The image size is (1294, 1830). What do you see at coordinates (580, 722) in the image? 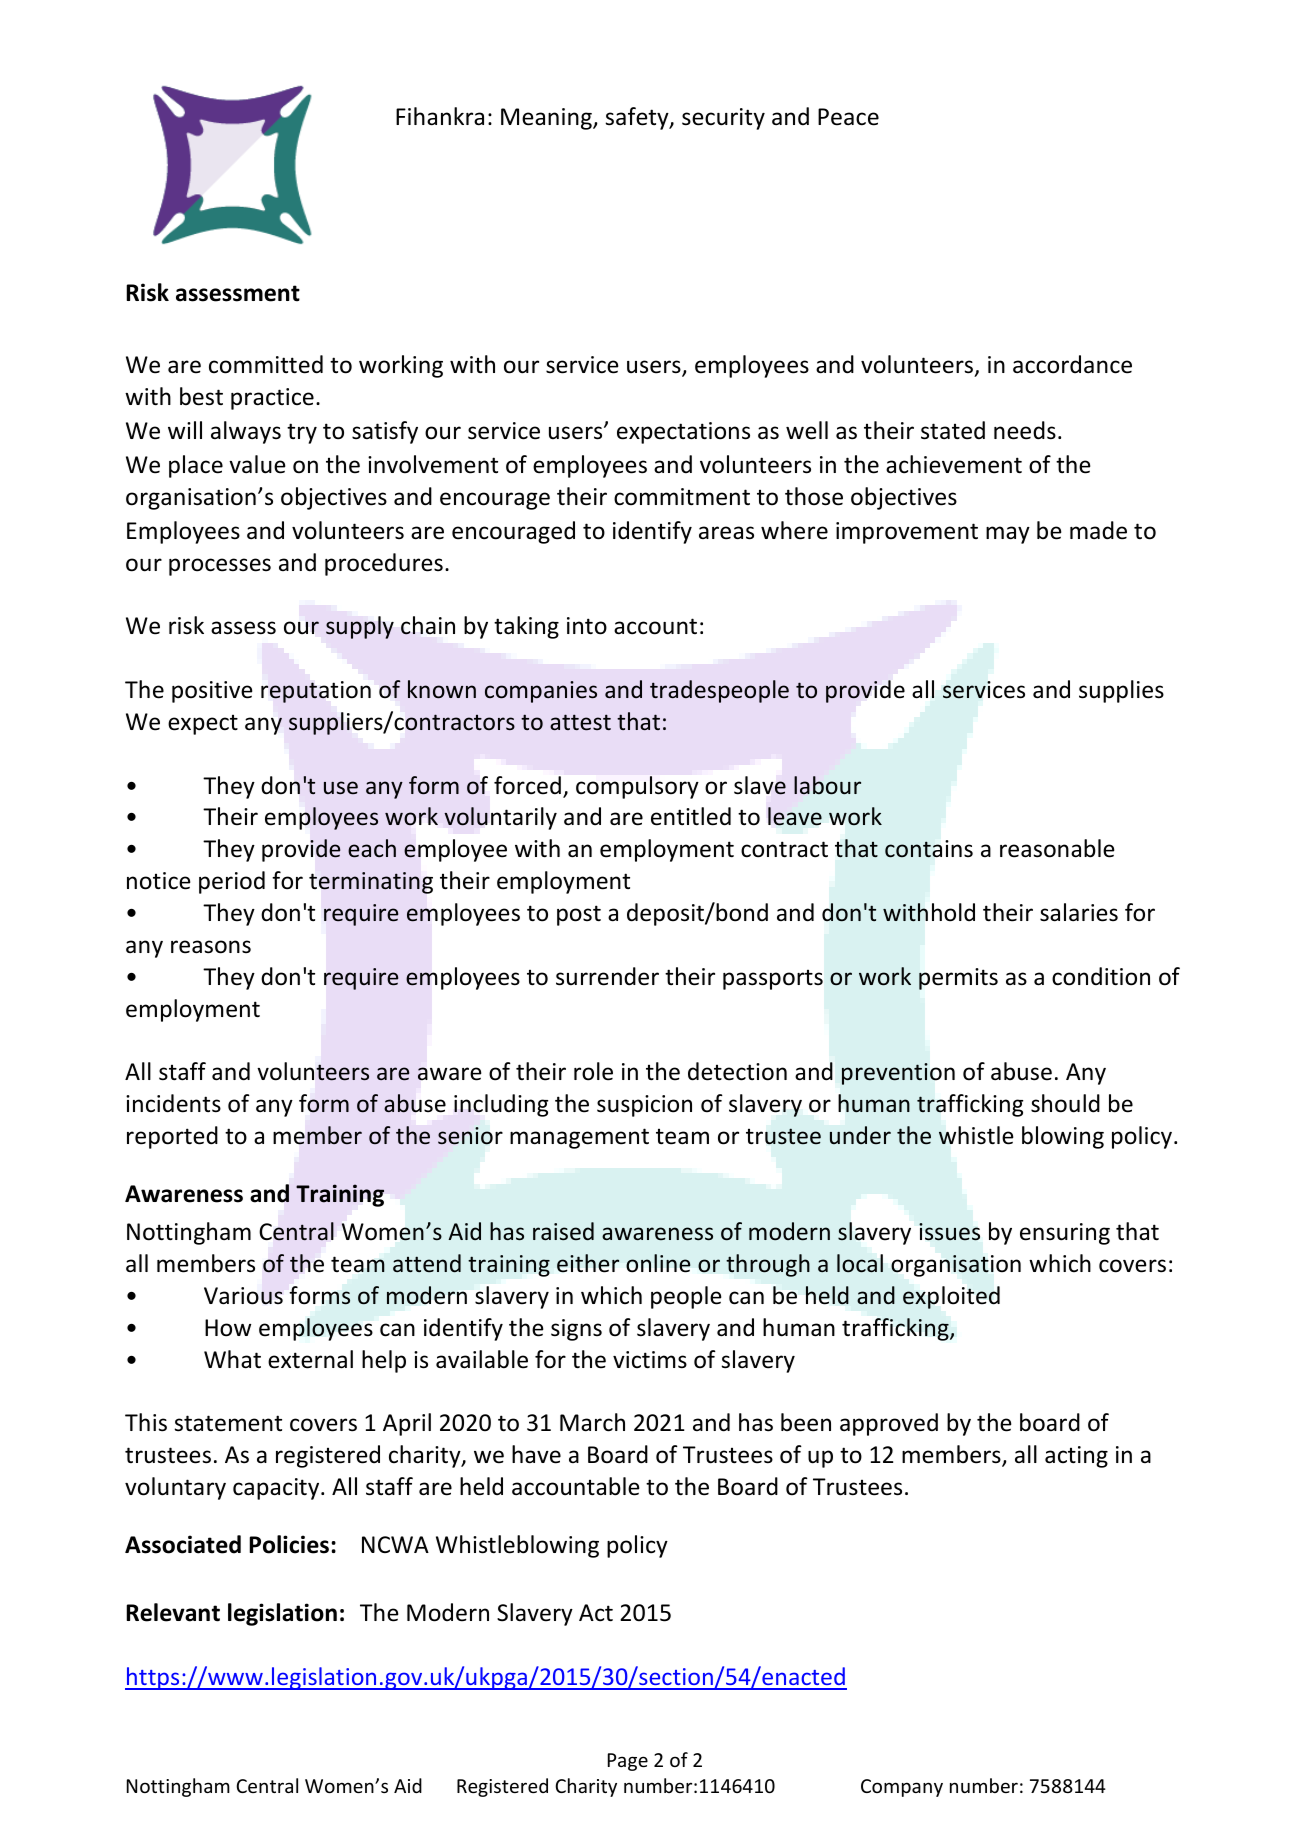
I see `attest` at bounding box center [580, 722].
